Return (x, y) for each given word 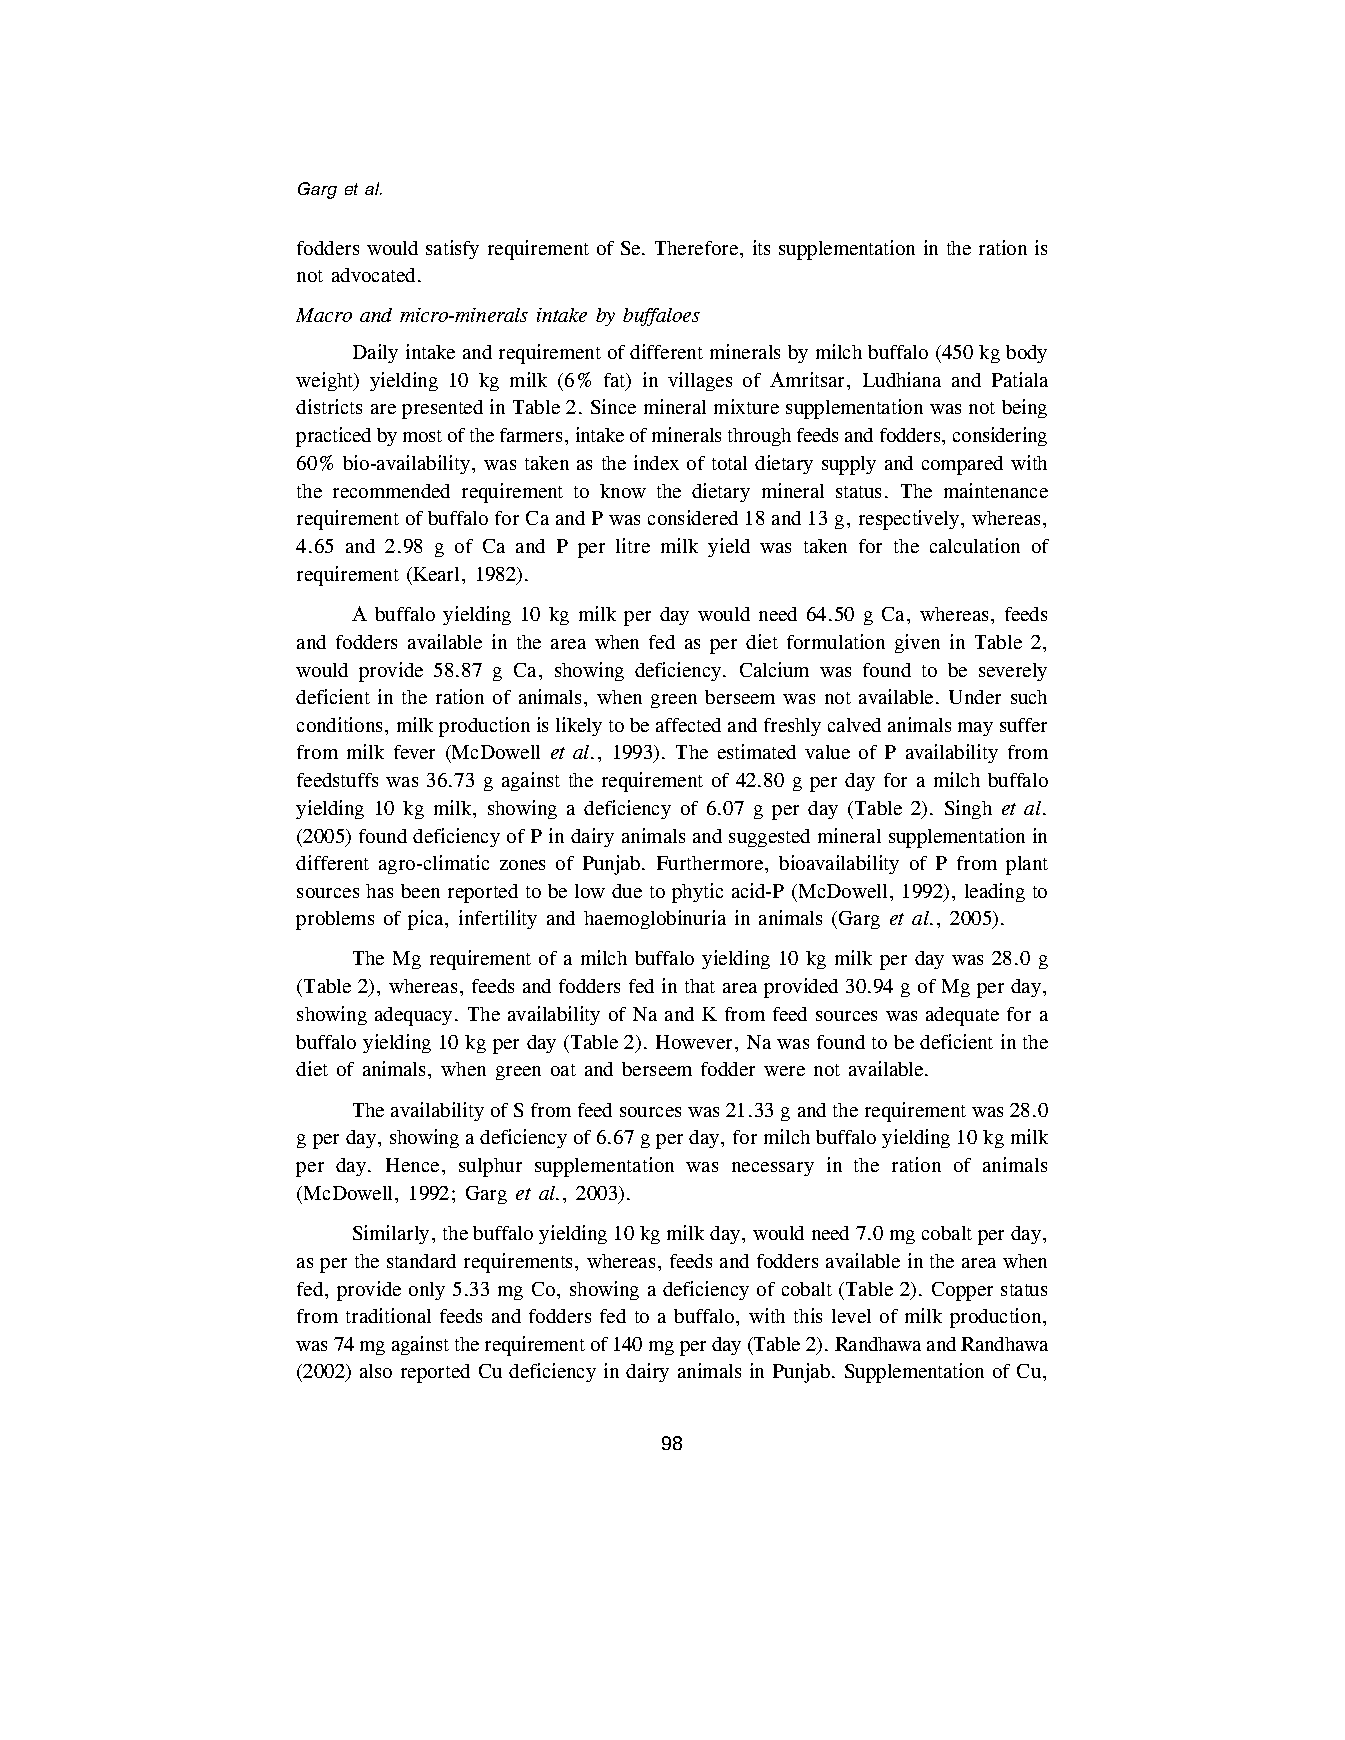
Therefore (696, 248)
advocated (373, 275)
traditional (388, 1315)
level (851, 1316)
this (808, 1315)
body (1026, 354)
